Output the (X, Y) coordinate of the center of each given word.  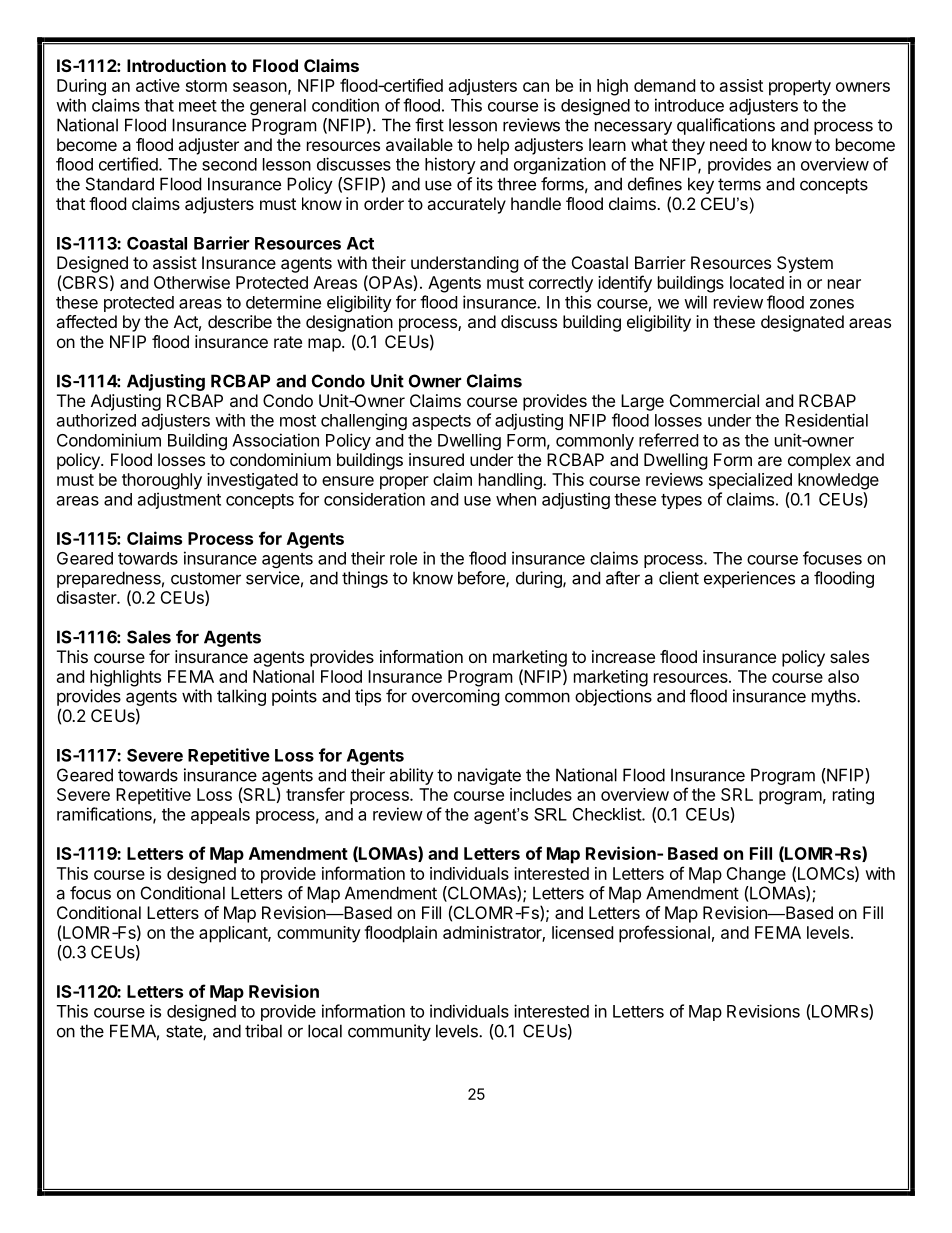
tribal (263, 1031)
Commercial (714, 400)
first (429, 125)
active (158, 85)
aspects (441, 422)
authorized (96, 420)
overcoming (456, 697)
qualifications (726, 126)
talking (241, 697)
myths (835, 697)
